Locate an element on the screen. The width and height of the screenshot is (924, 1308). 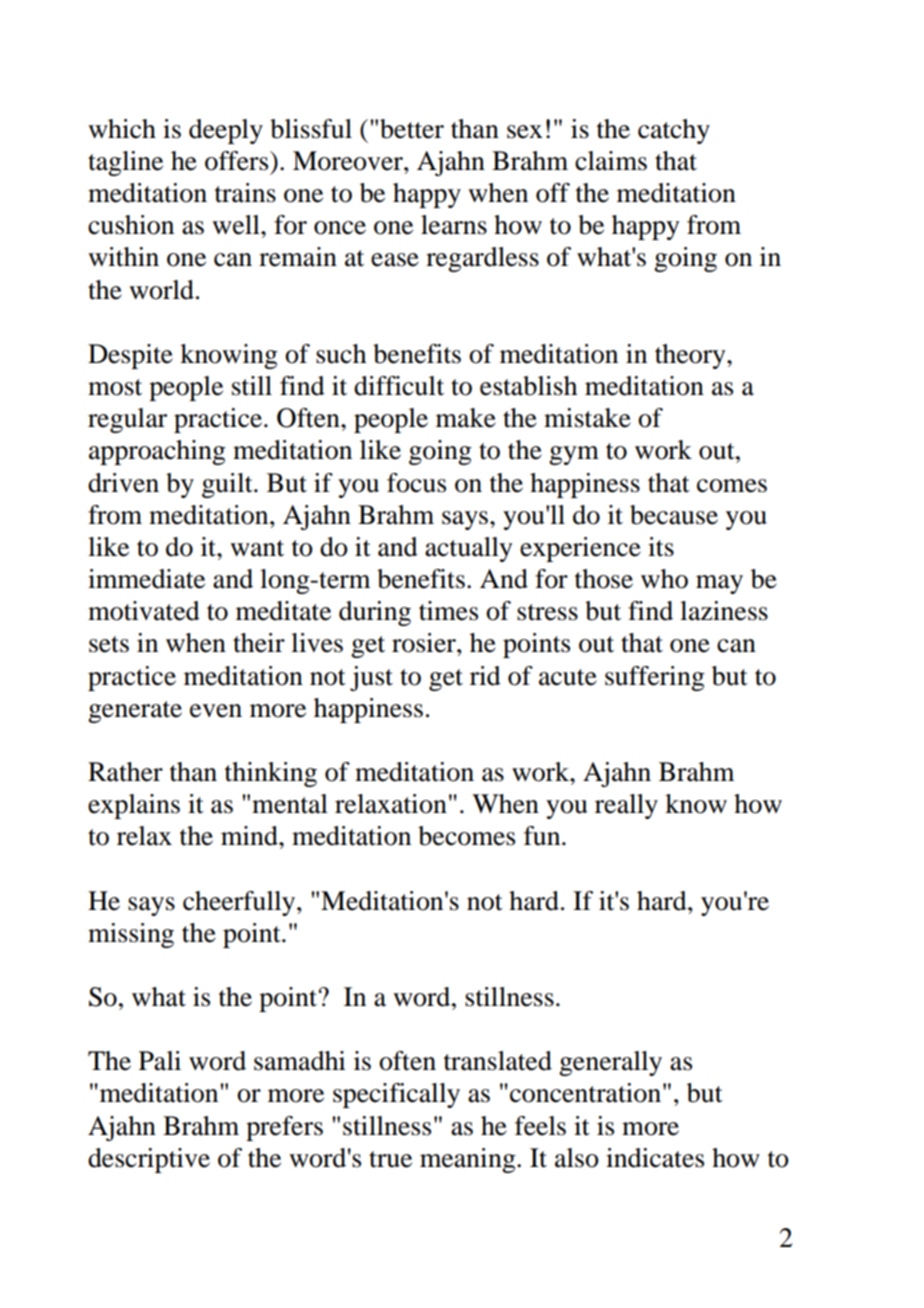
claims is located at coordinates (611, 161).
